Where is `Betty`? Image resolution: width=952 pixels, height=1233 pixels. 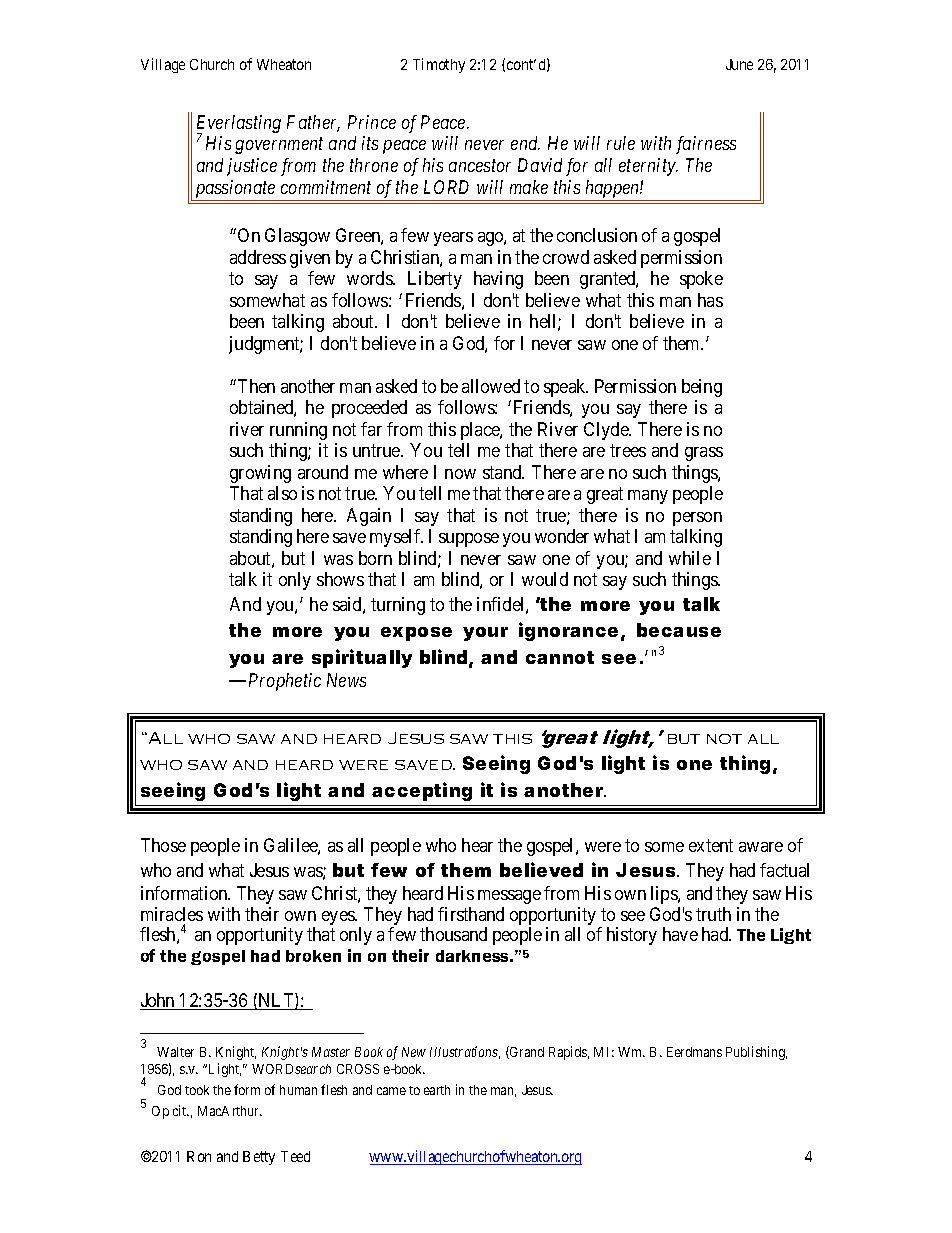 Betty is located at coordinates (259, 1158).
